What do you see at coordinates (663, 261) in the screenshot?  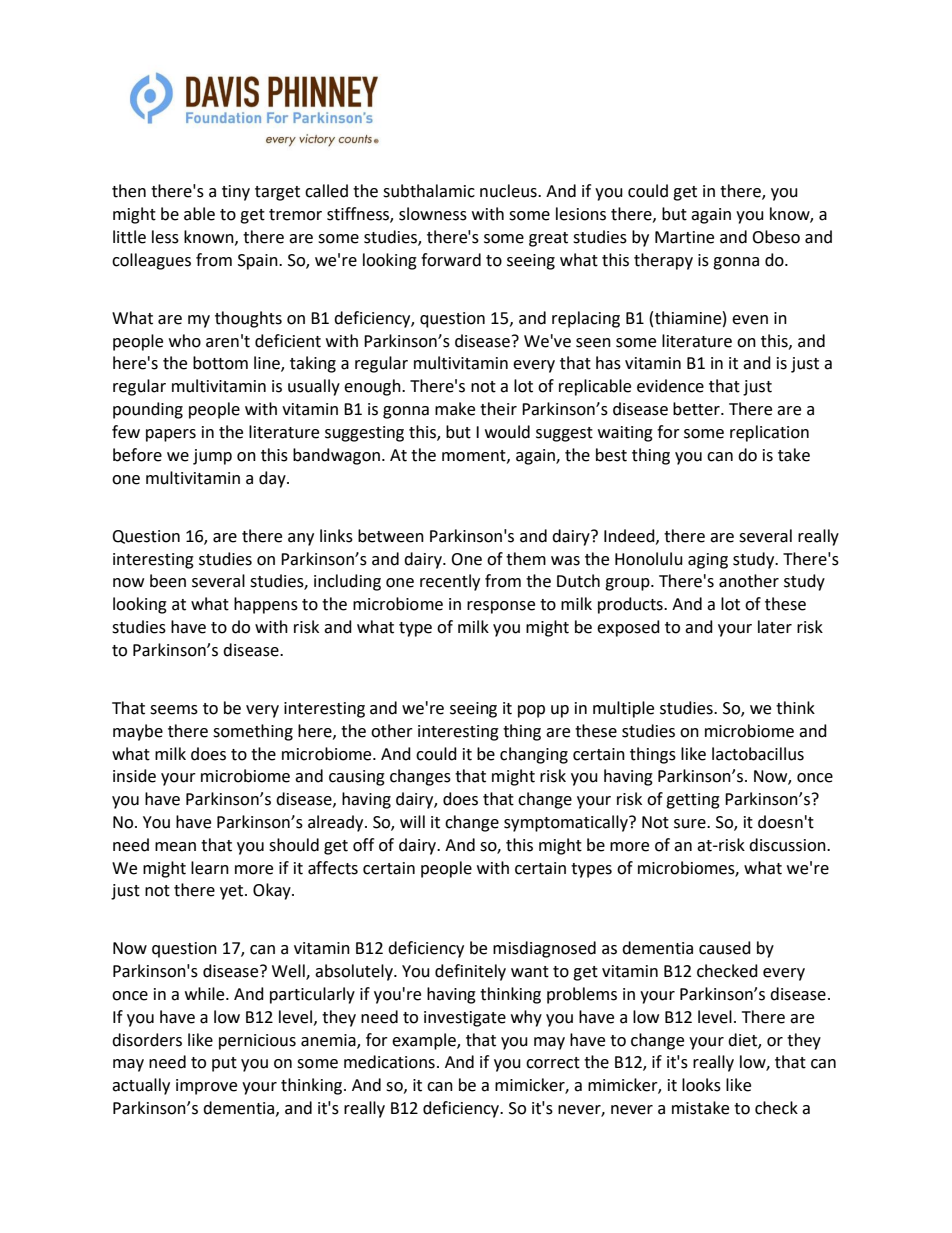 I see `therapy` at bounding box center [663, 261].
